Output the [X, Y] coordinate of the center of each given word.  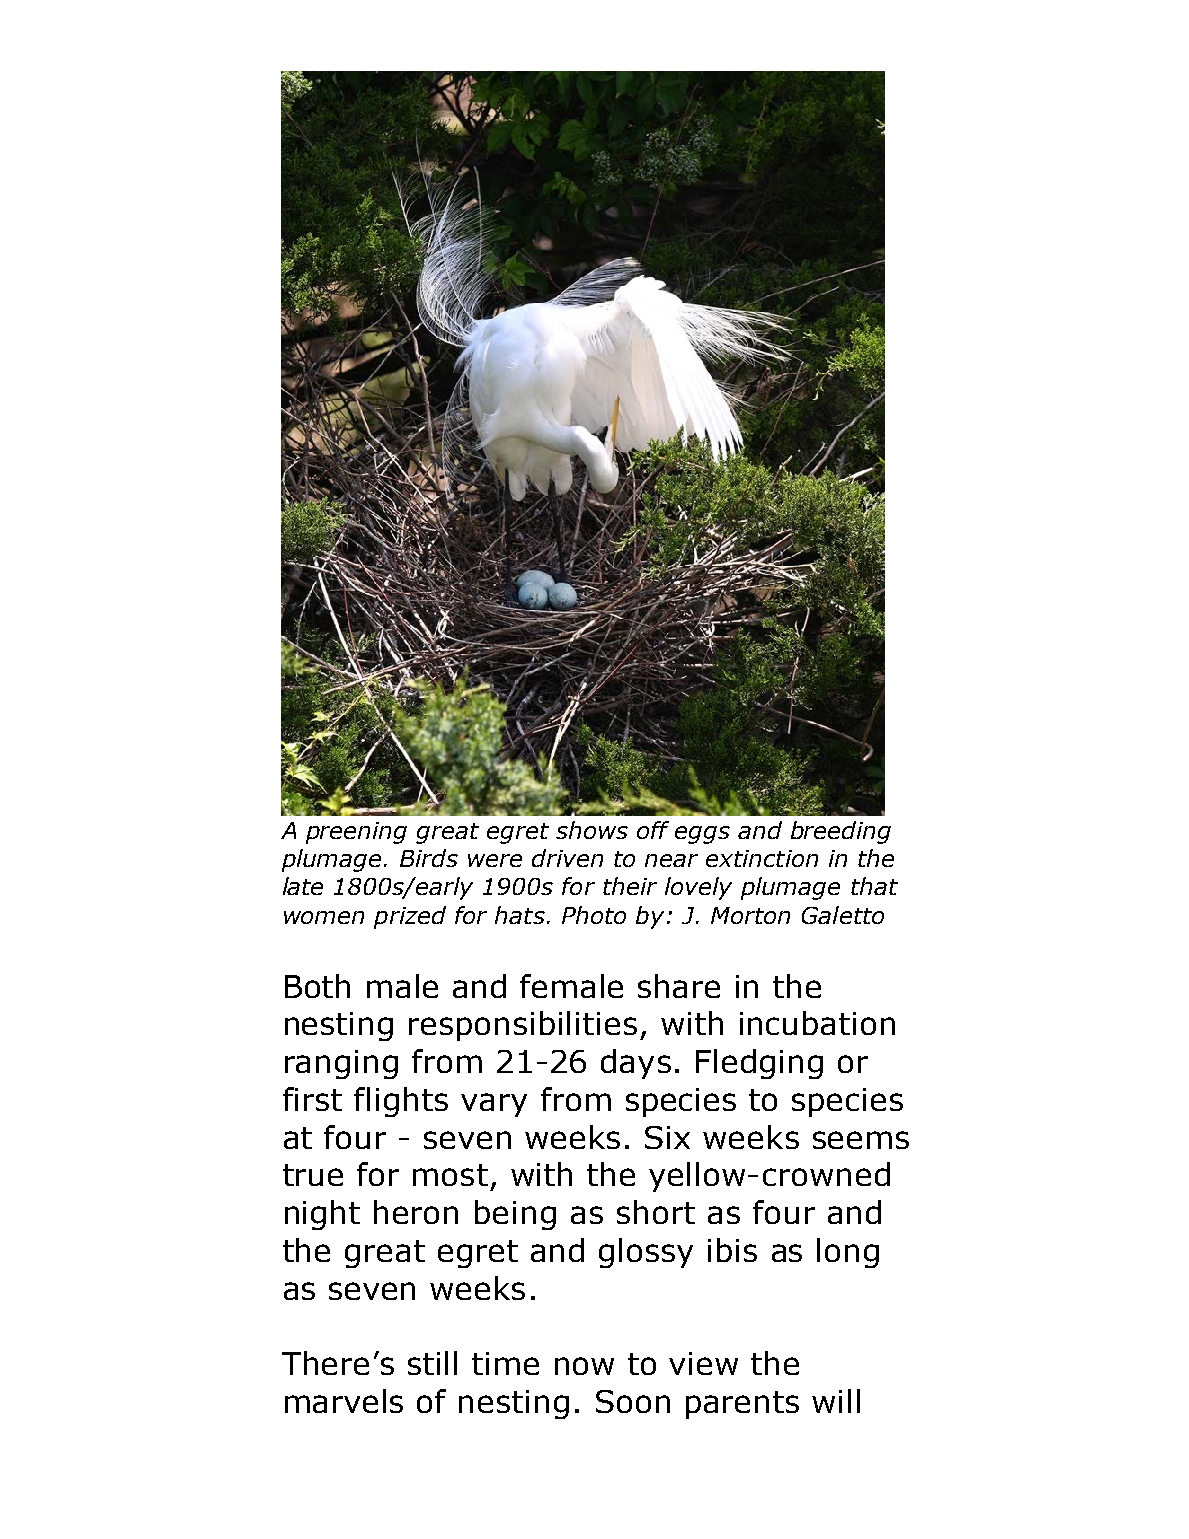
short [656, 1212]
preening [356, 833]
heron [416, 1212]
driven [567, 858]
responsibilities [523, 1026]
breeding [841, 832]
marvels [344, 1401]
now [584, 1366]
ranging [341, 1064]
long [848, 1253]
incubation [817, 1023]
